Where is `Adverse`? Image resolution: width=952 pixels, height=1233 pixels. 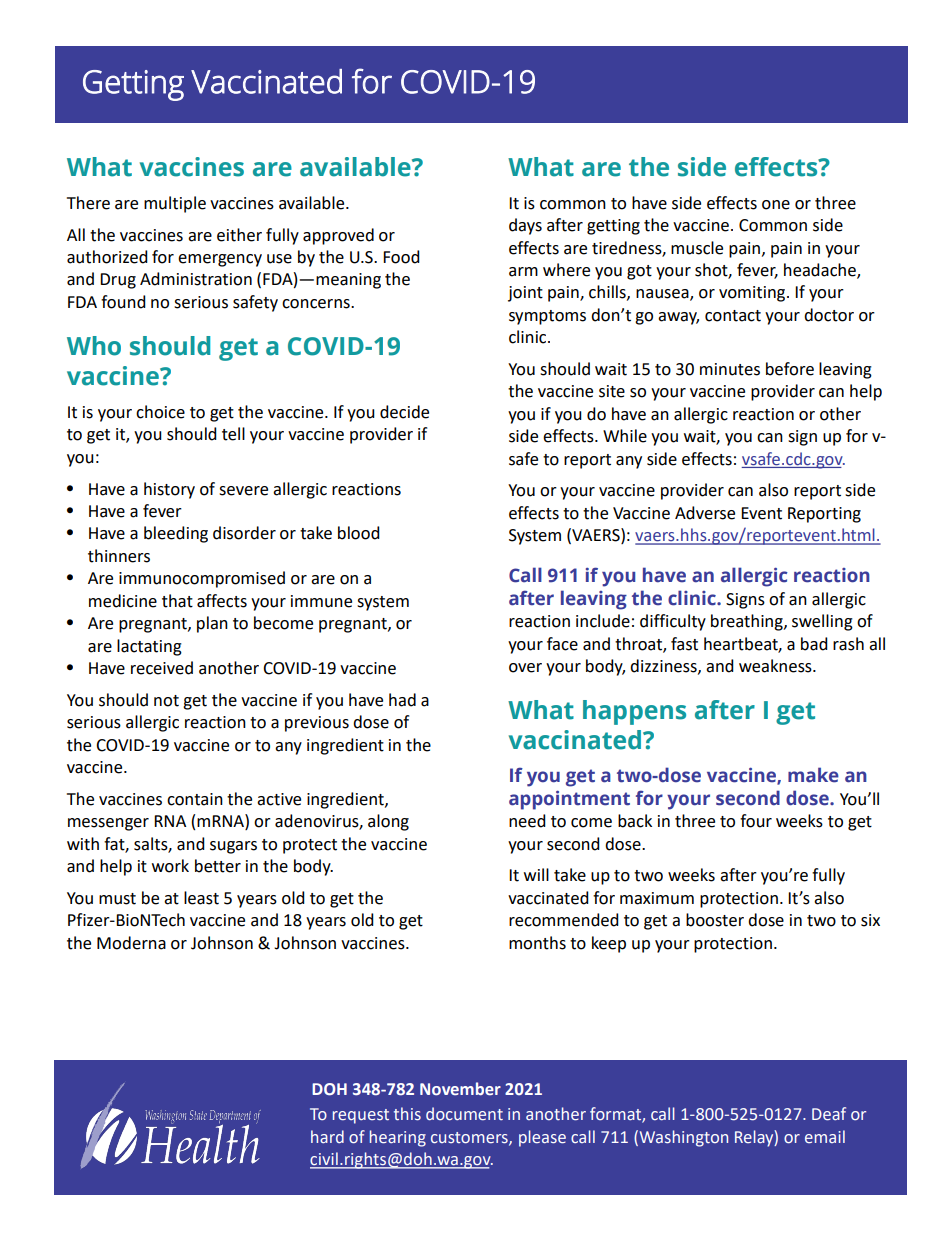 Adverse is located at coordinates (705, 513).
